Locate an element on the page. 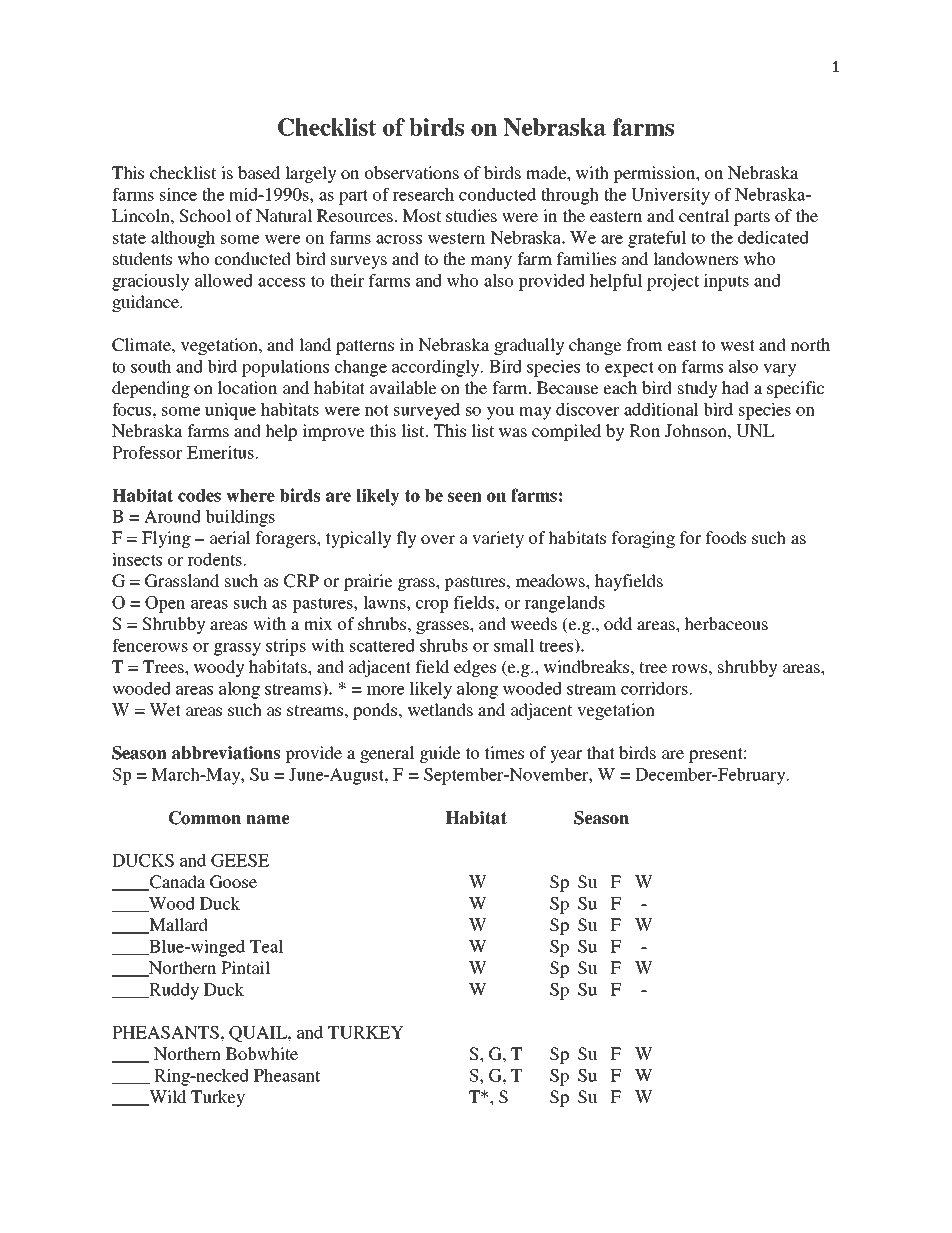 The image size is (952, 1233). Teal is located at coordinates (266, 946).
